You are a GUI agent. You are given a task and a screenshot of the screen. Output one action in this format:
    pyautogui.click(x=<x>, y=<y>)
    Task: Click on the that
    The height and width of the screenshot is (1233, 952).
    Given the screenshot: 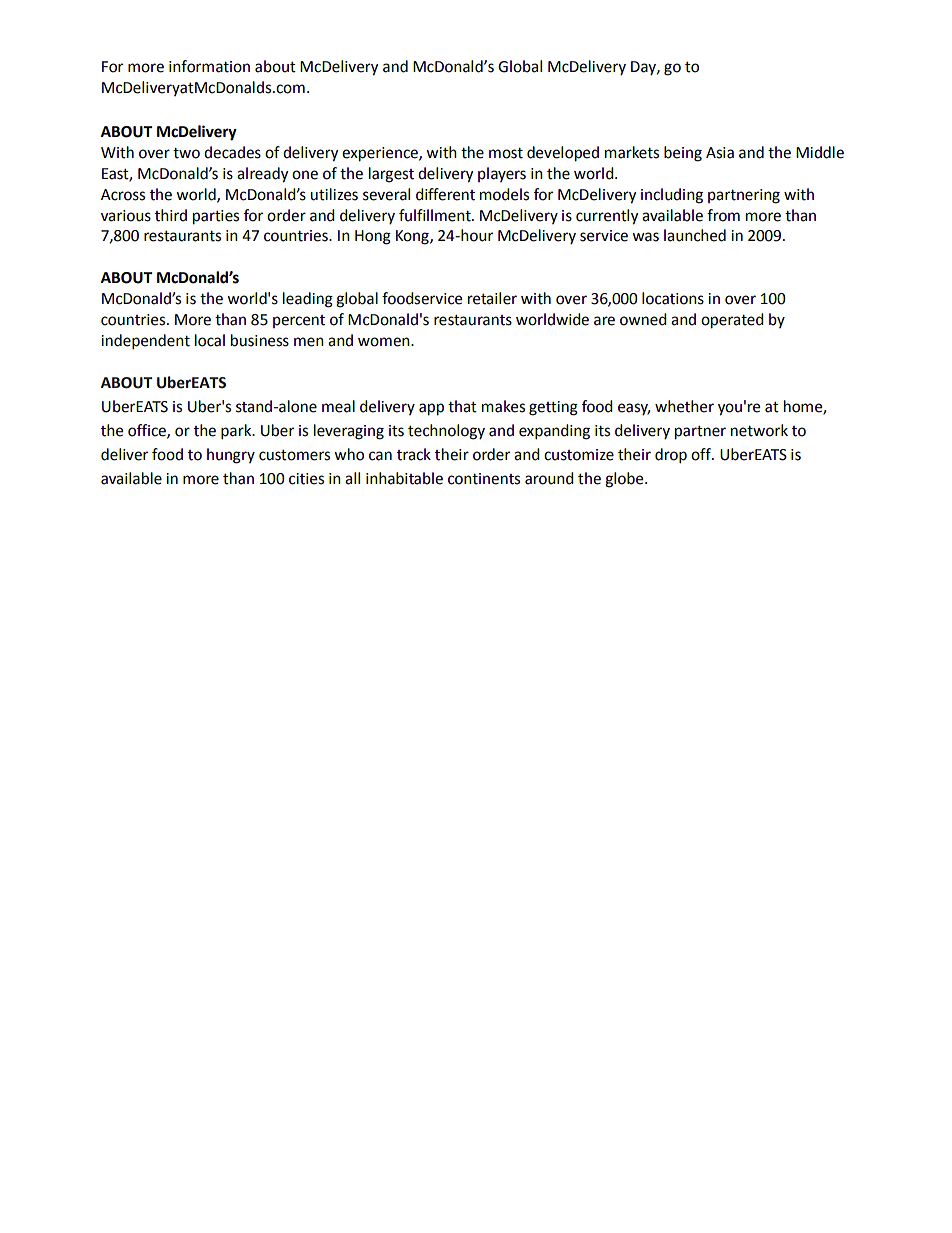 What is the action you would take?
    pyautogui.click(x=462, y=406)
